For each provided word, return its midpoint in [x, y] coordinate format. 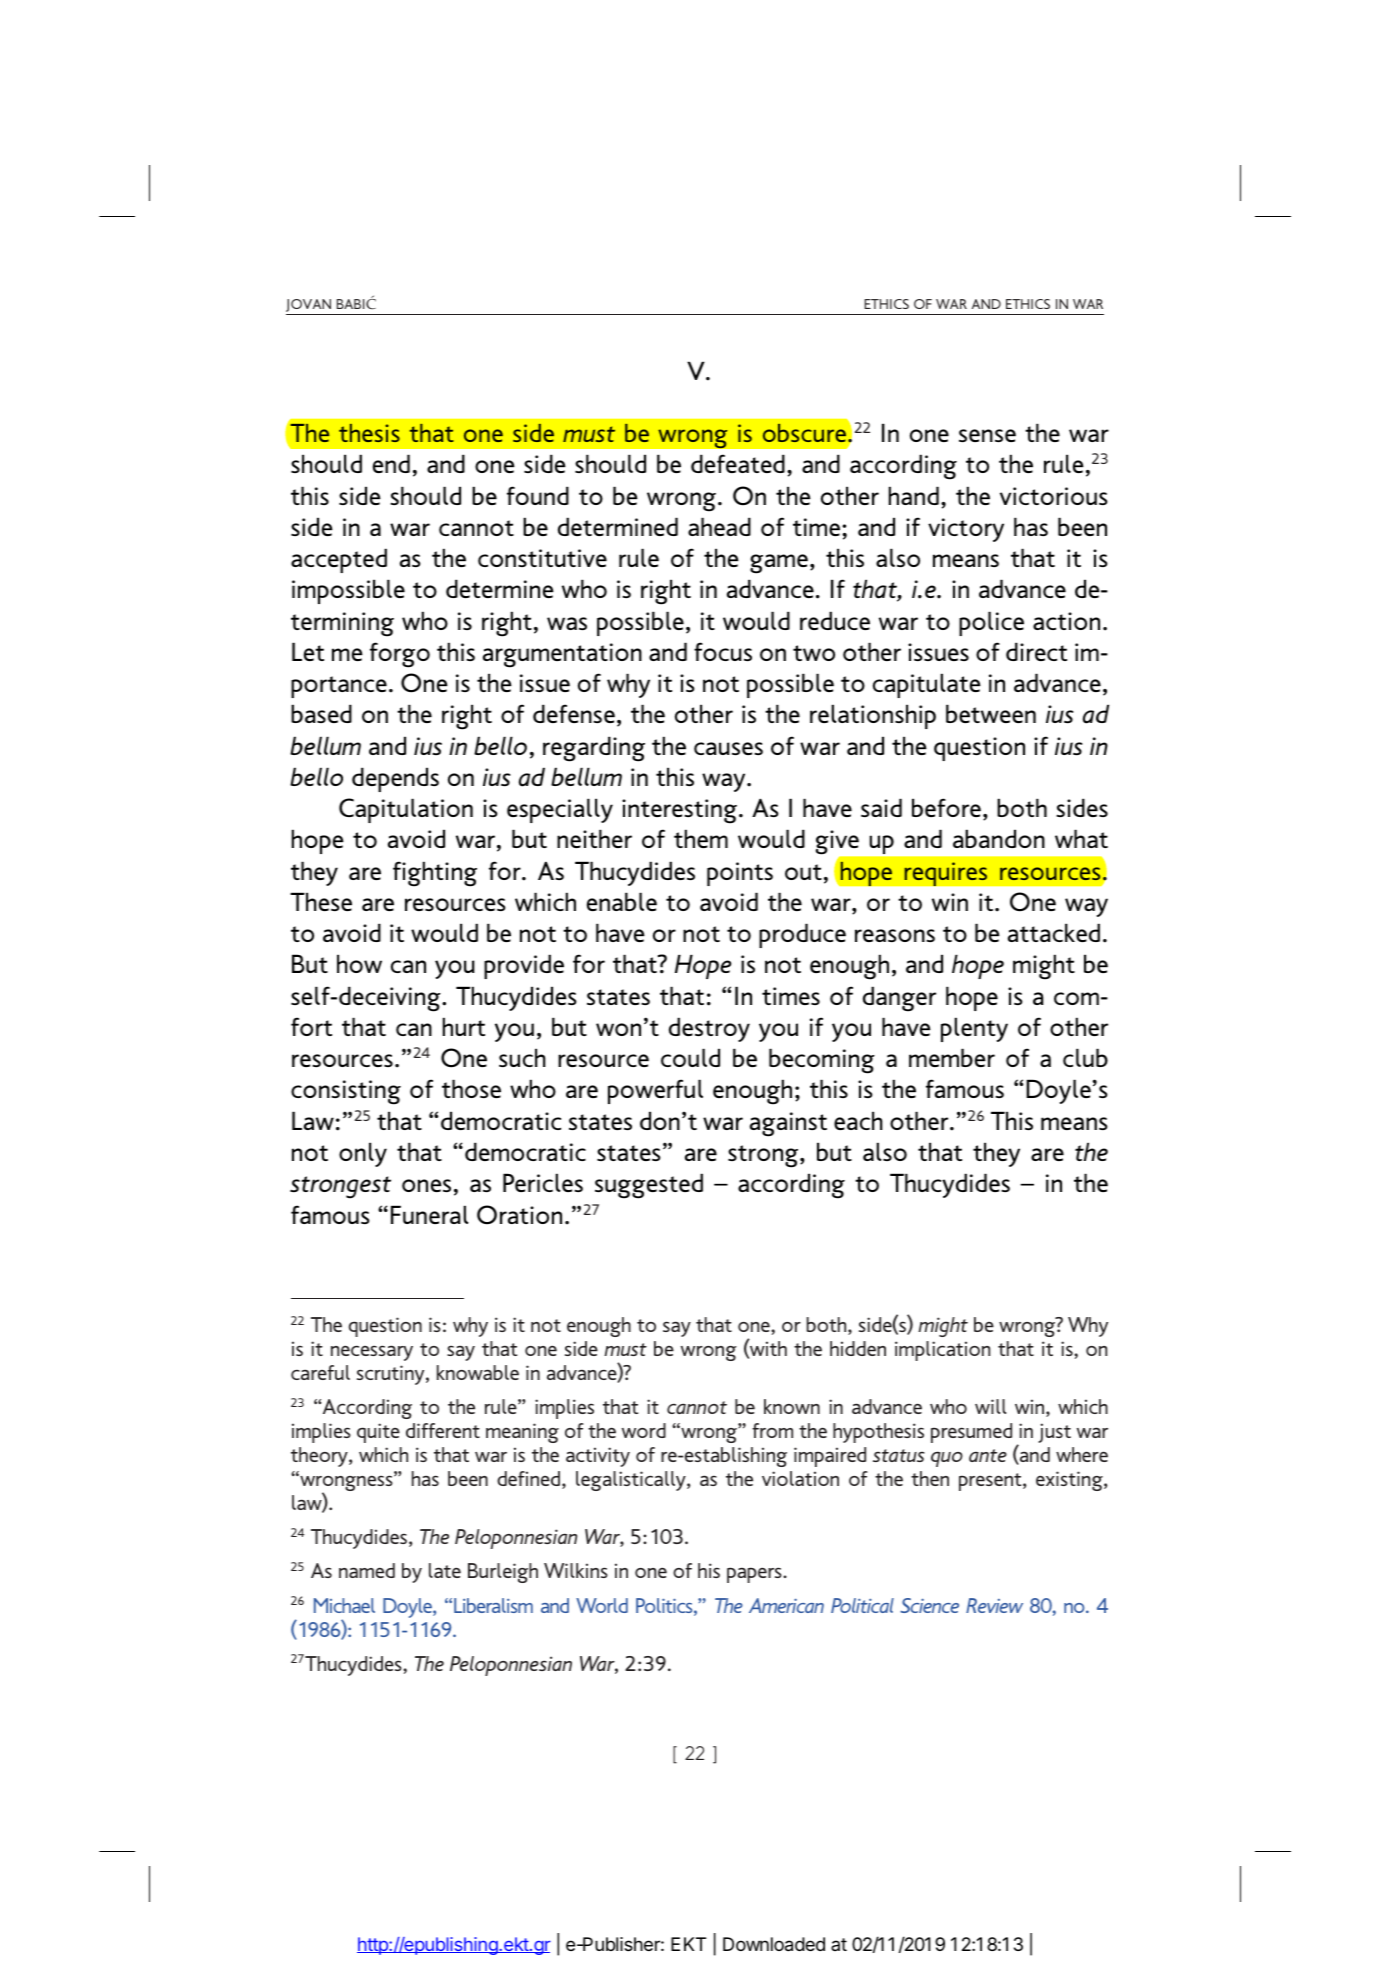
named [367, 1570]
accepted [339, 560]
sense [987, 435]
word [644, 1430]
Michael [344, 1605]
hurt [464, 1026]
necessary [372, 1353]
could [690, 1057]
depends [395, 779]
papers [755, 1575]
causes [728, 748]
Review [994, 1605]
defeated [738, 463]
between [991, 713]
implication [942, 1351]
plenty [974, 1029]
